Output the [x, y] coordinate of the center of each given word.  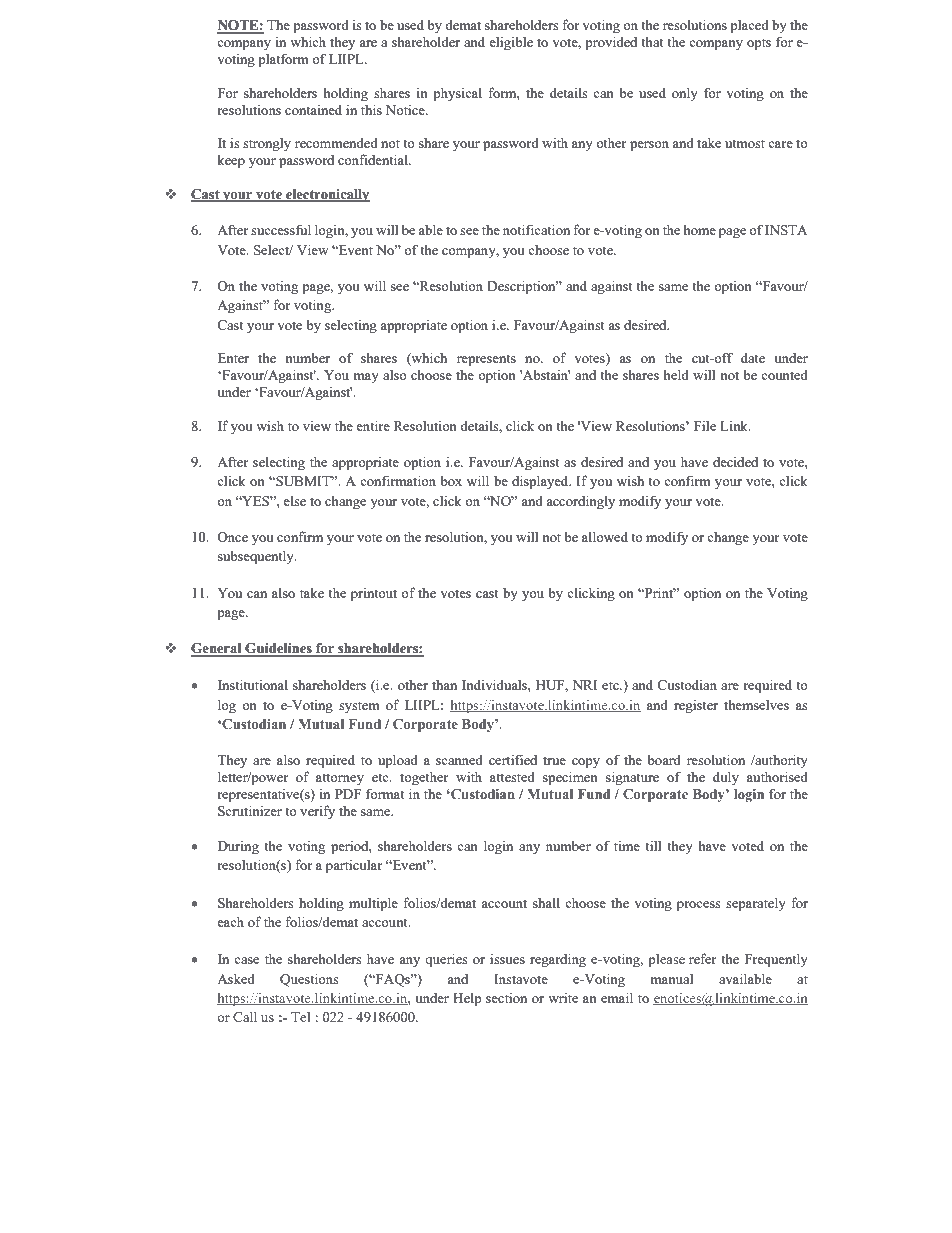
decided [735, 462]
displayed [541, 482]
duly [726, 778]
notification [536, 229]
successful [281, 229]
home [699, 229]
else [294, 500]
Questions [309, 980]
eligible [511, 43]
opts [759, 44]
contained [313, 109]
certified [513, 759]
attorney [340, 779]
